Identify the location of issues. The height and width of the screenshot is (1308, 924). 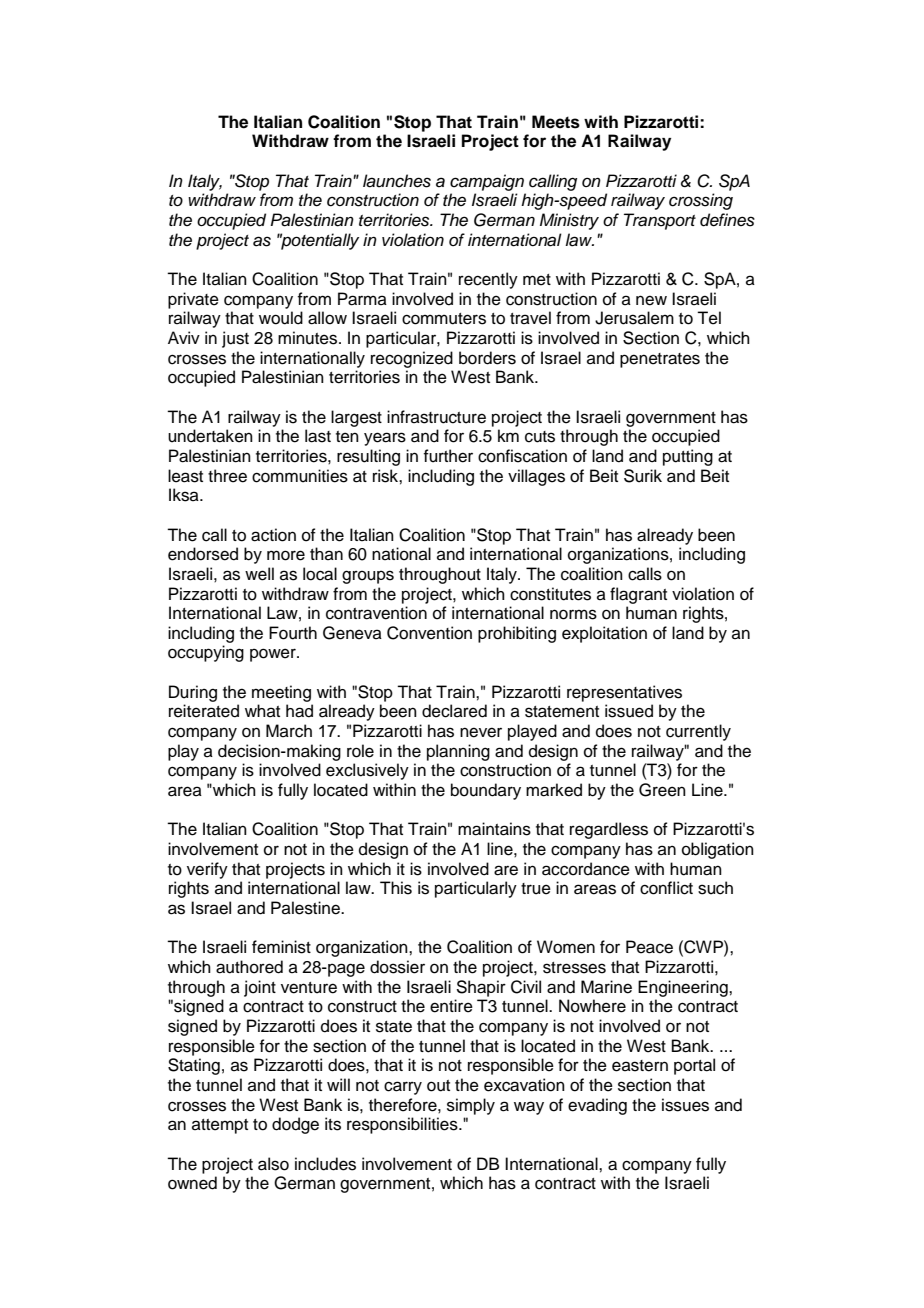
(685, 1105).
